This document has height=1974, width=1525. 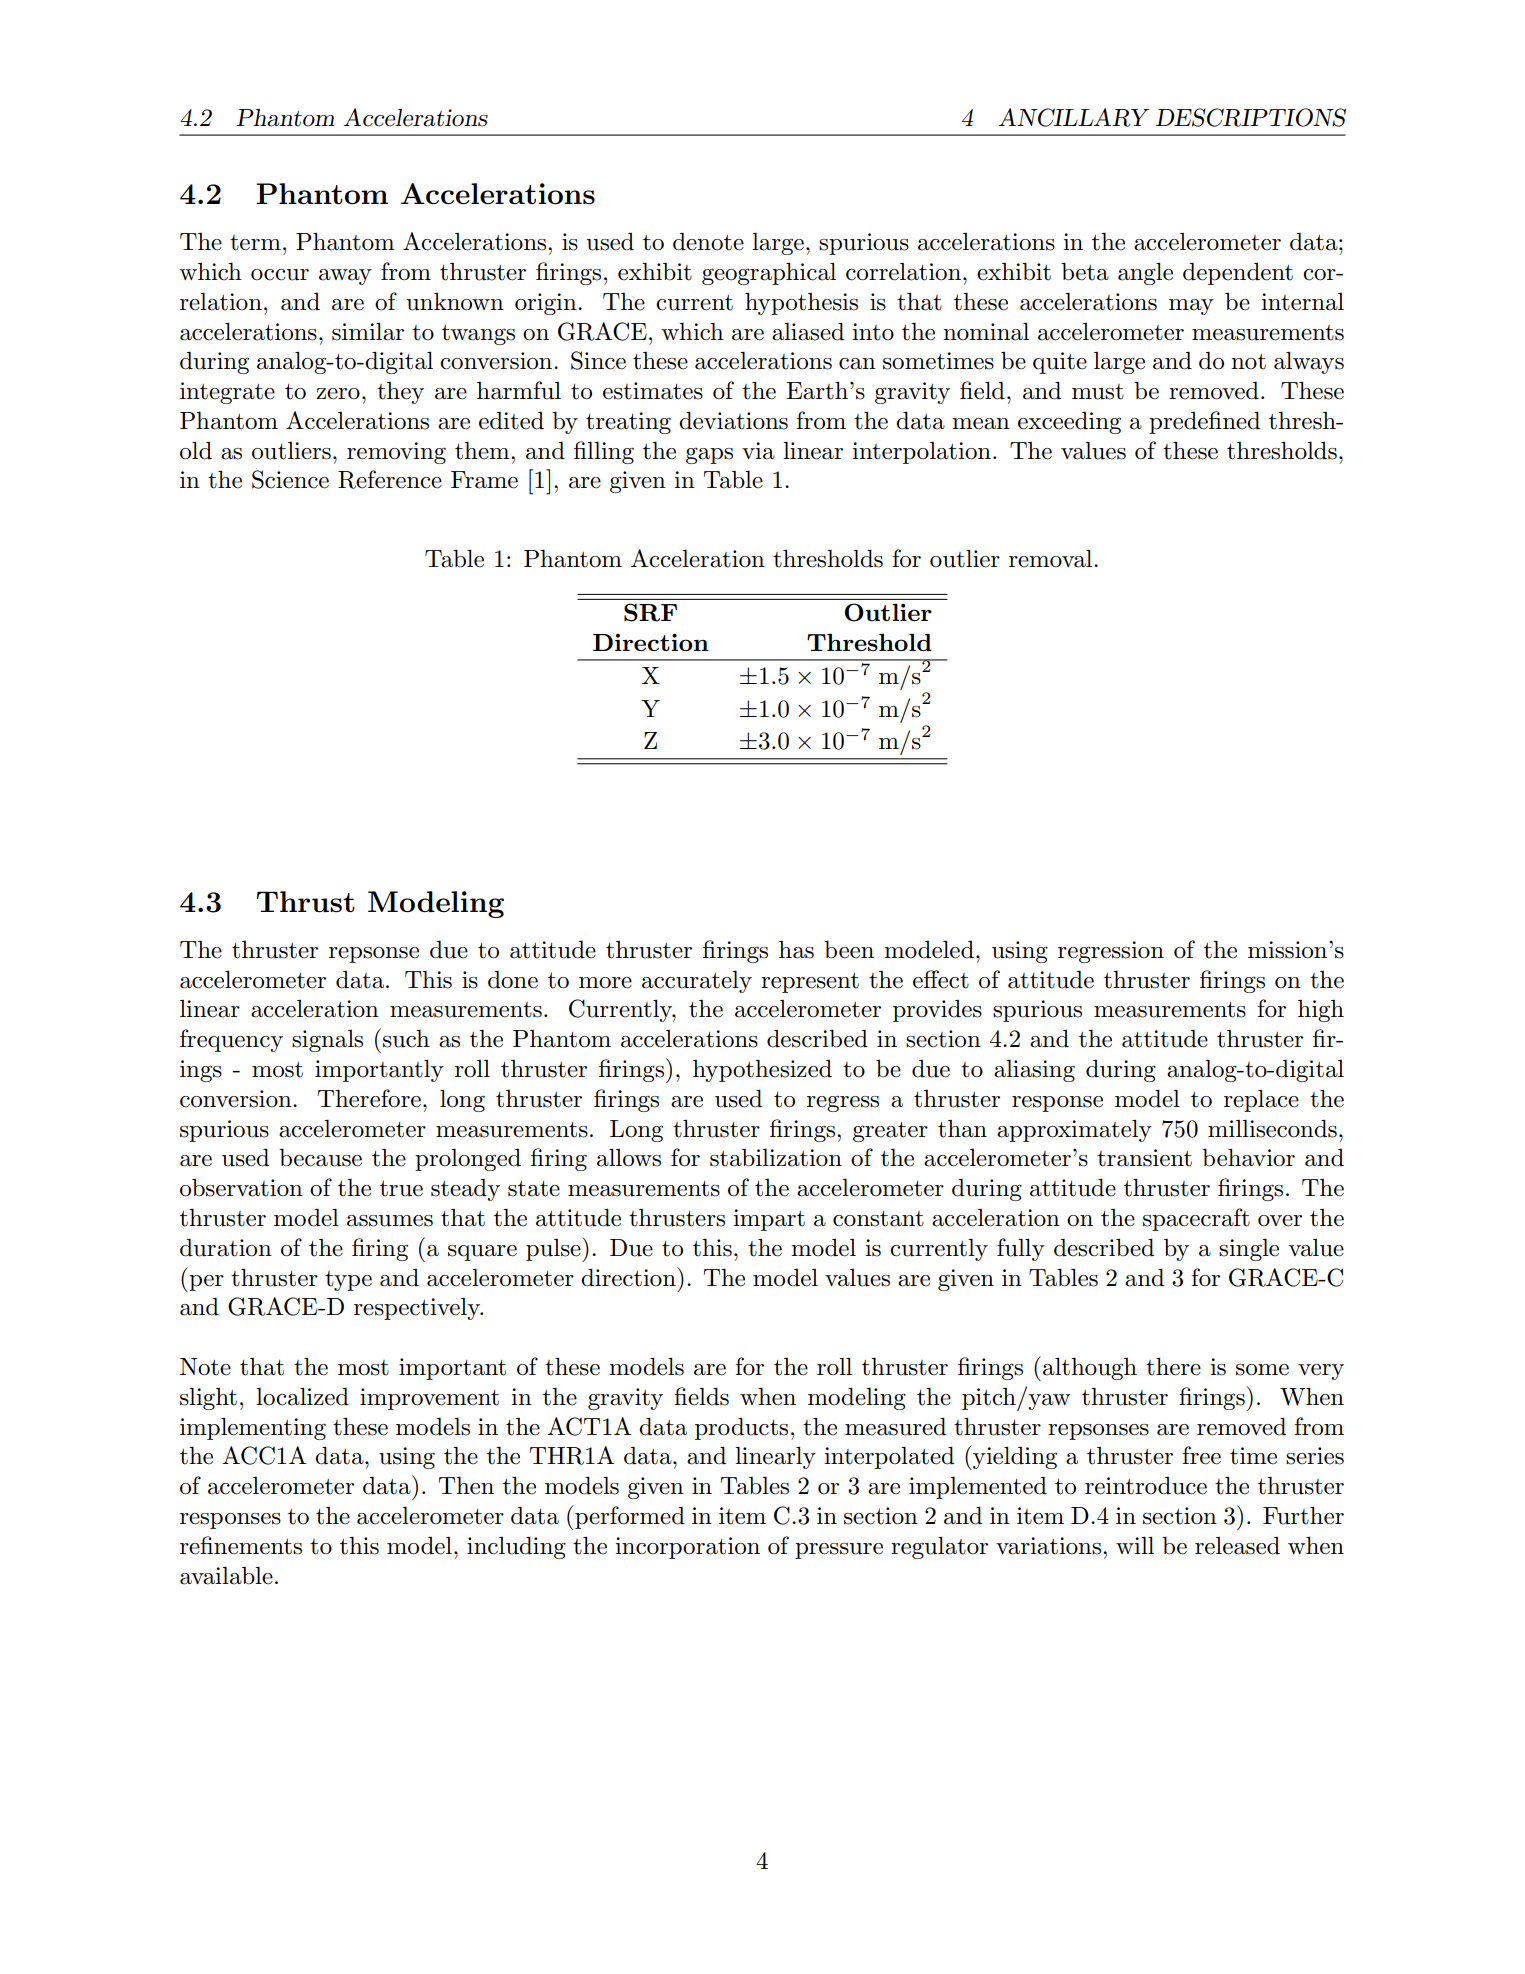 I want to click on done, so click(x=513, y=980).
